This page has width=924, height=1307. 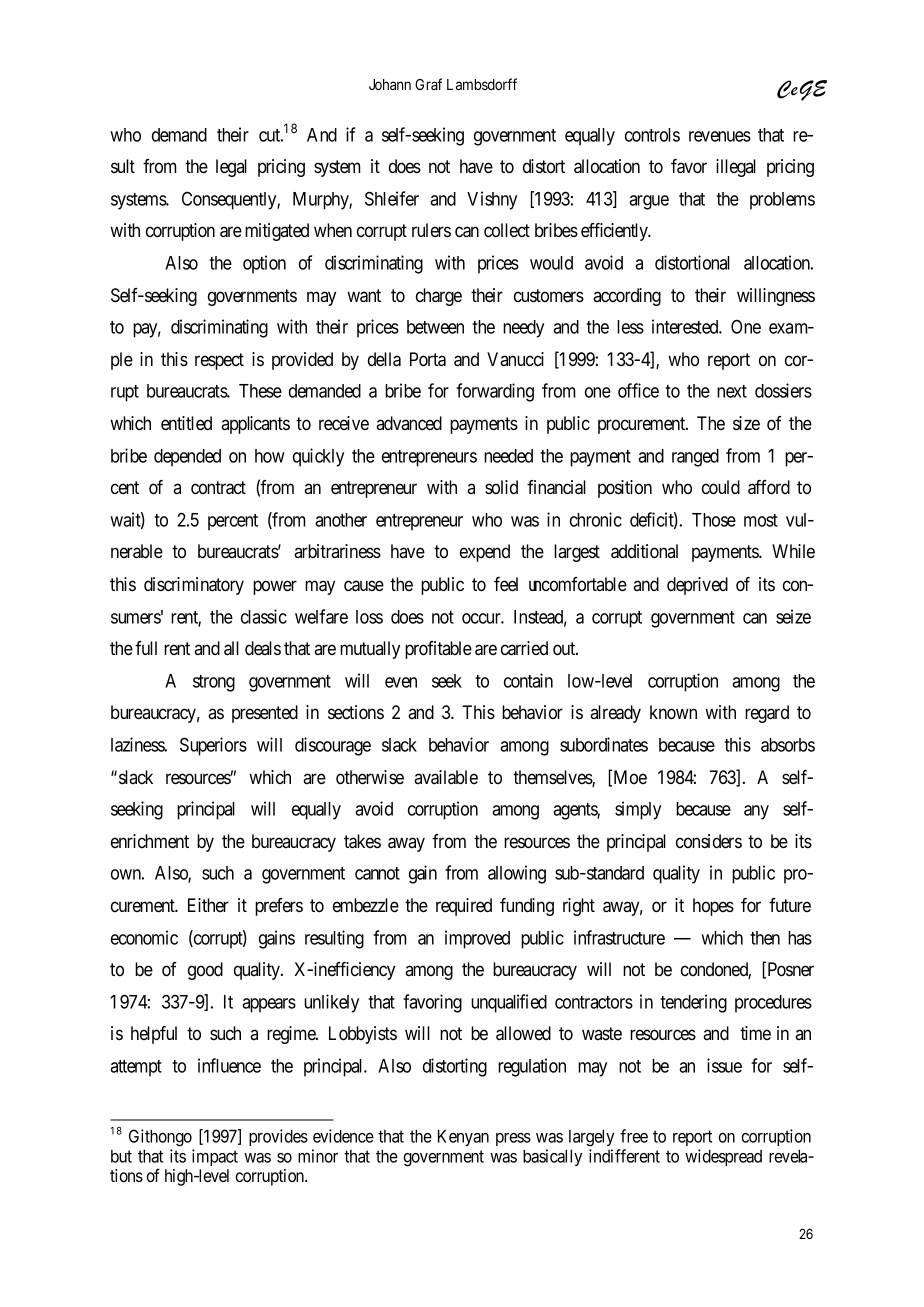 What do you see at coordinates (463, 1137) in the page?
I see `Kenyan` at bounding box center [463, 1137].
